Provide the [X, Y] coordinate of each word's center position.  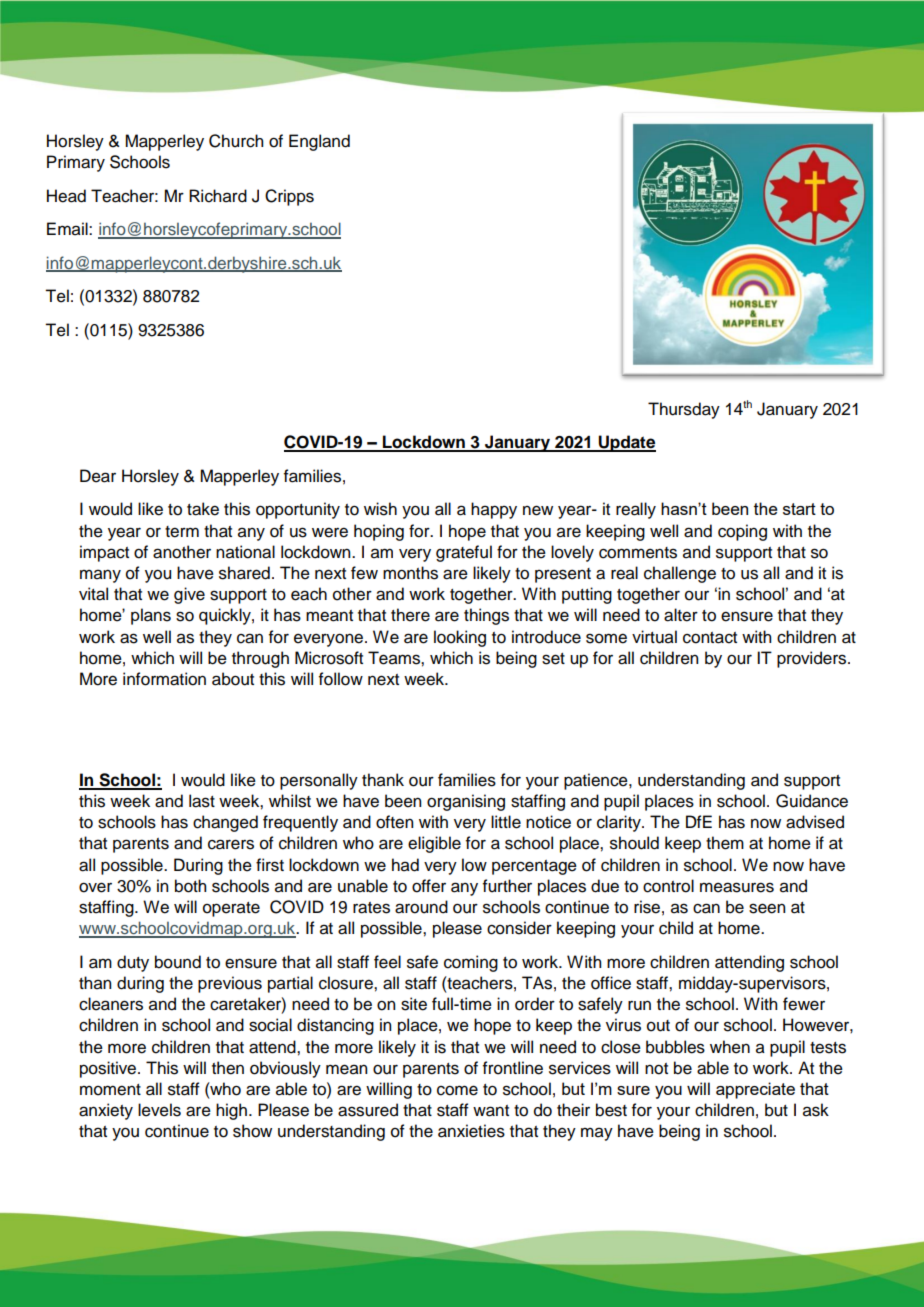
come [457, 1090]
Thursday [684, 410]
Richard [218, 196]
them [725, 843]
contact [710, 638]
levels [159, 1110]
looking [460, 638]
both [190, 886]
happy [494, 510]
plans [151, 616]
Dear [98, 476]
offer [429, 886]
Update [626, 443]
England [319, 142]
